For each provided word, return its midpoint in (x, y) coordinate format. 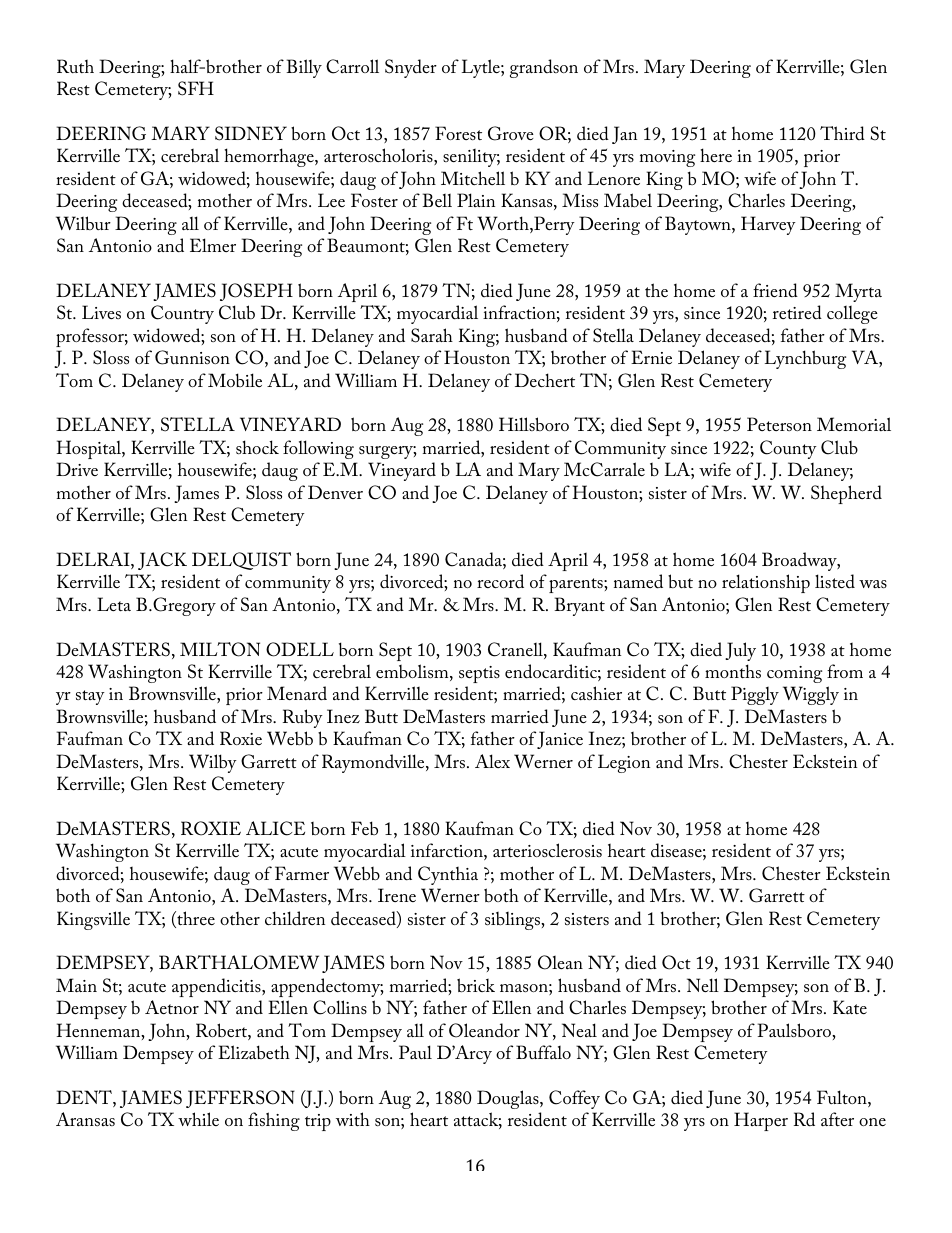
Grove (511, 133)
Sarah (432, 335)
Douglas (509, 1099)
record (500, 581)
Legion (624, 763)
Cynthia (448, 875)
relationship (766, 583)
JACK (162, 561)
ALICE (275, 828)
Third (842, 133)
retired (797, 312)
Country (182, 314)
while (198, 1119)
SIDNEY (251, 133)
